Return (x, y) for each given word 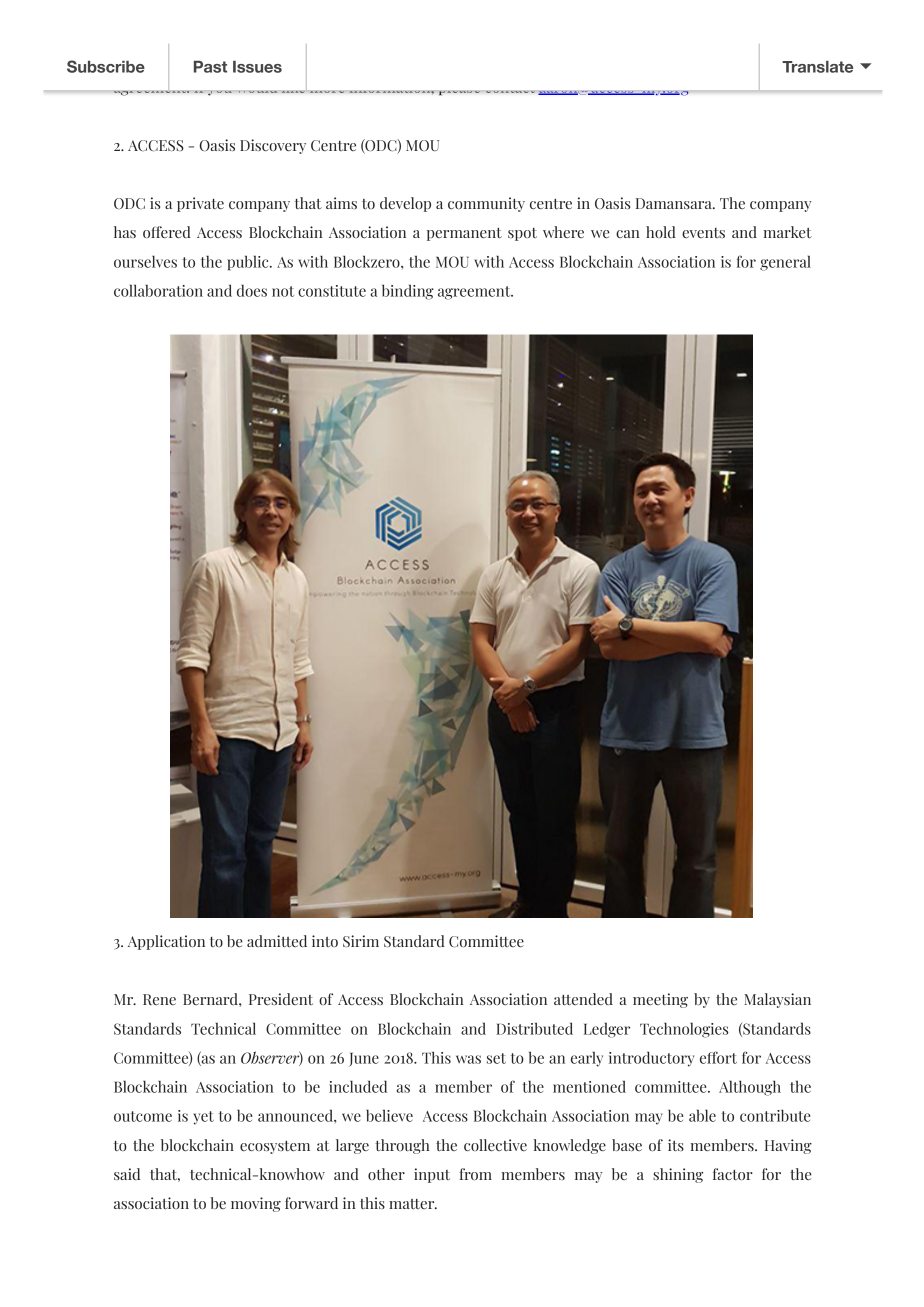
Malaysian (777, 1000)
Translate (817, 67)
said (127, 1174)
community (486, 204)
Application (166, 942)
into (325, 941)
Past (210, 67)
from (476, 1174)
